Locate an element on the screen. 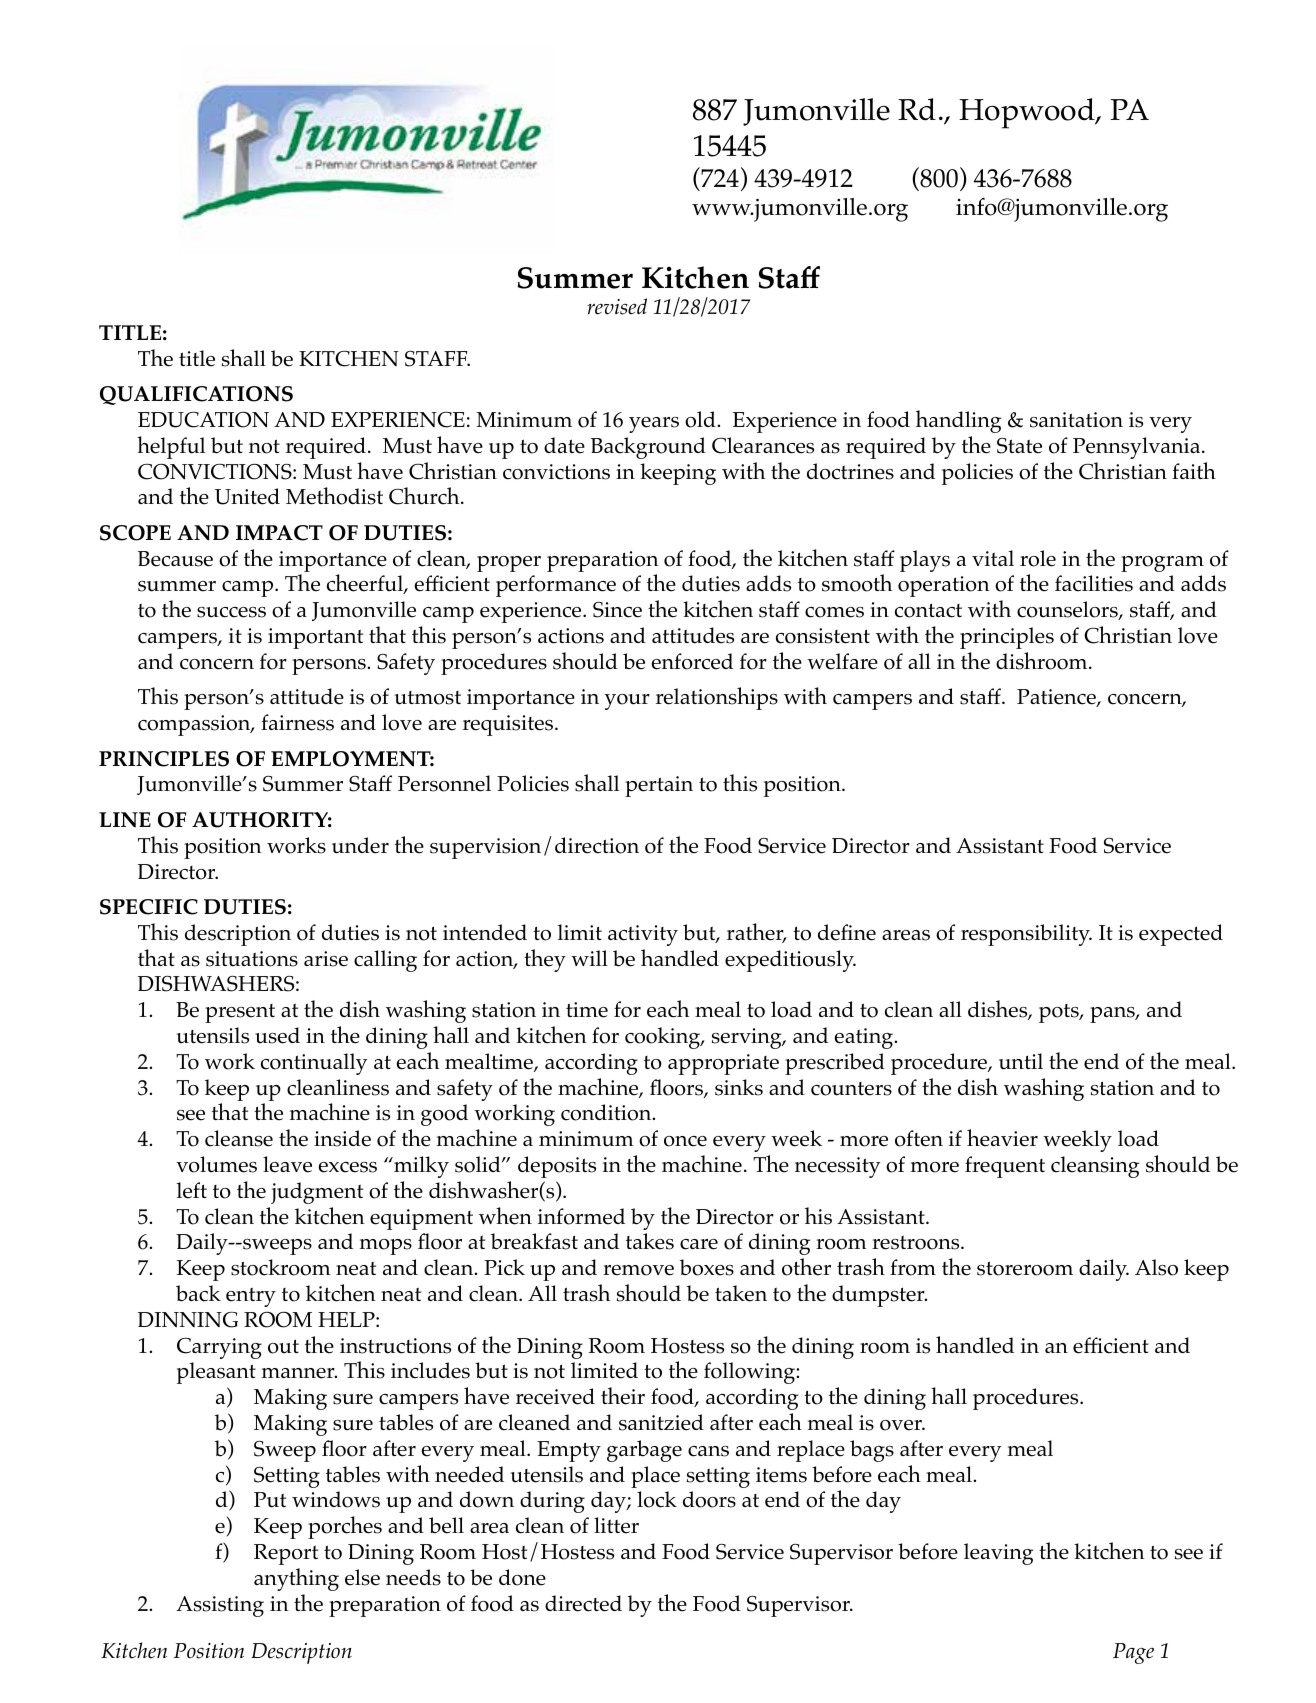 Image resolution: width=1316 pixels, height=1703 pixels. Also is located at coordinates (1156, 1267).
